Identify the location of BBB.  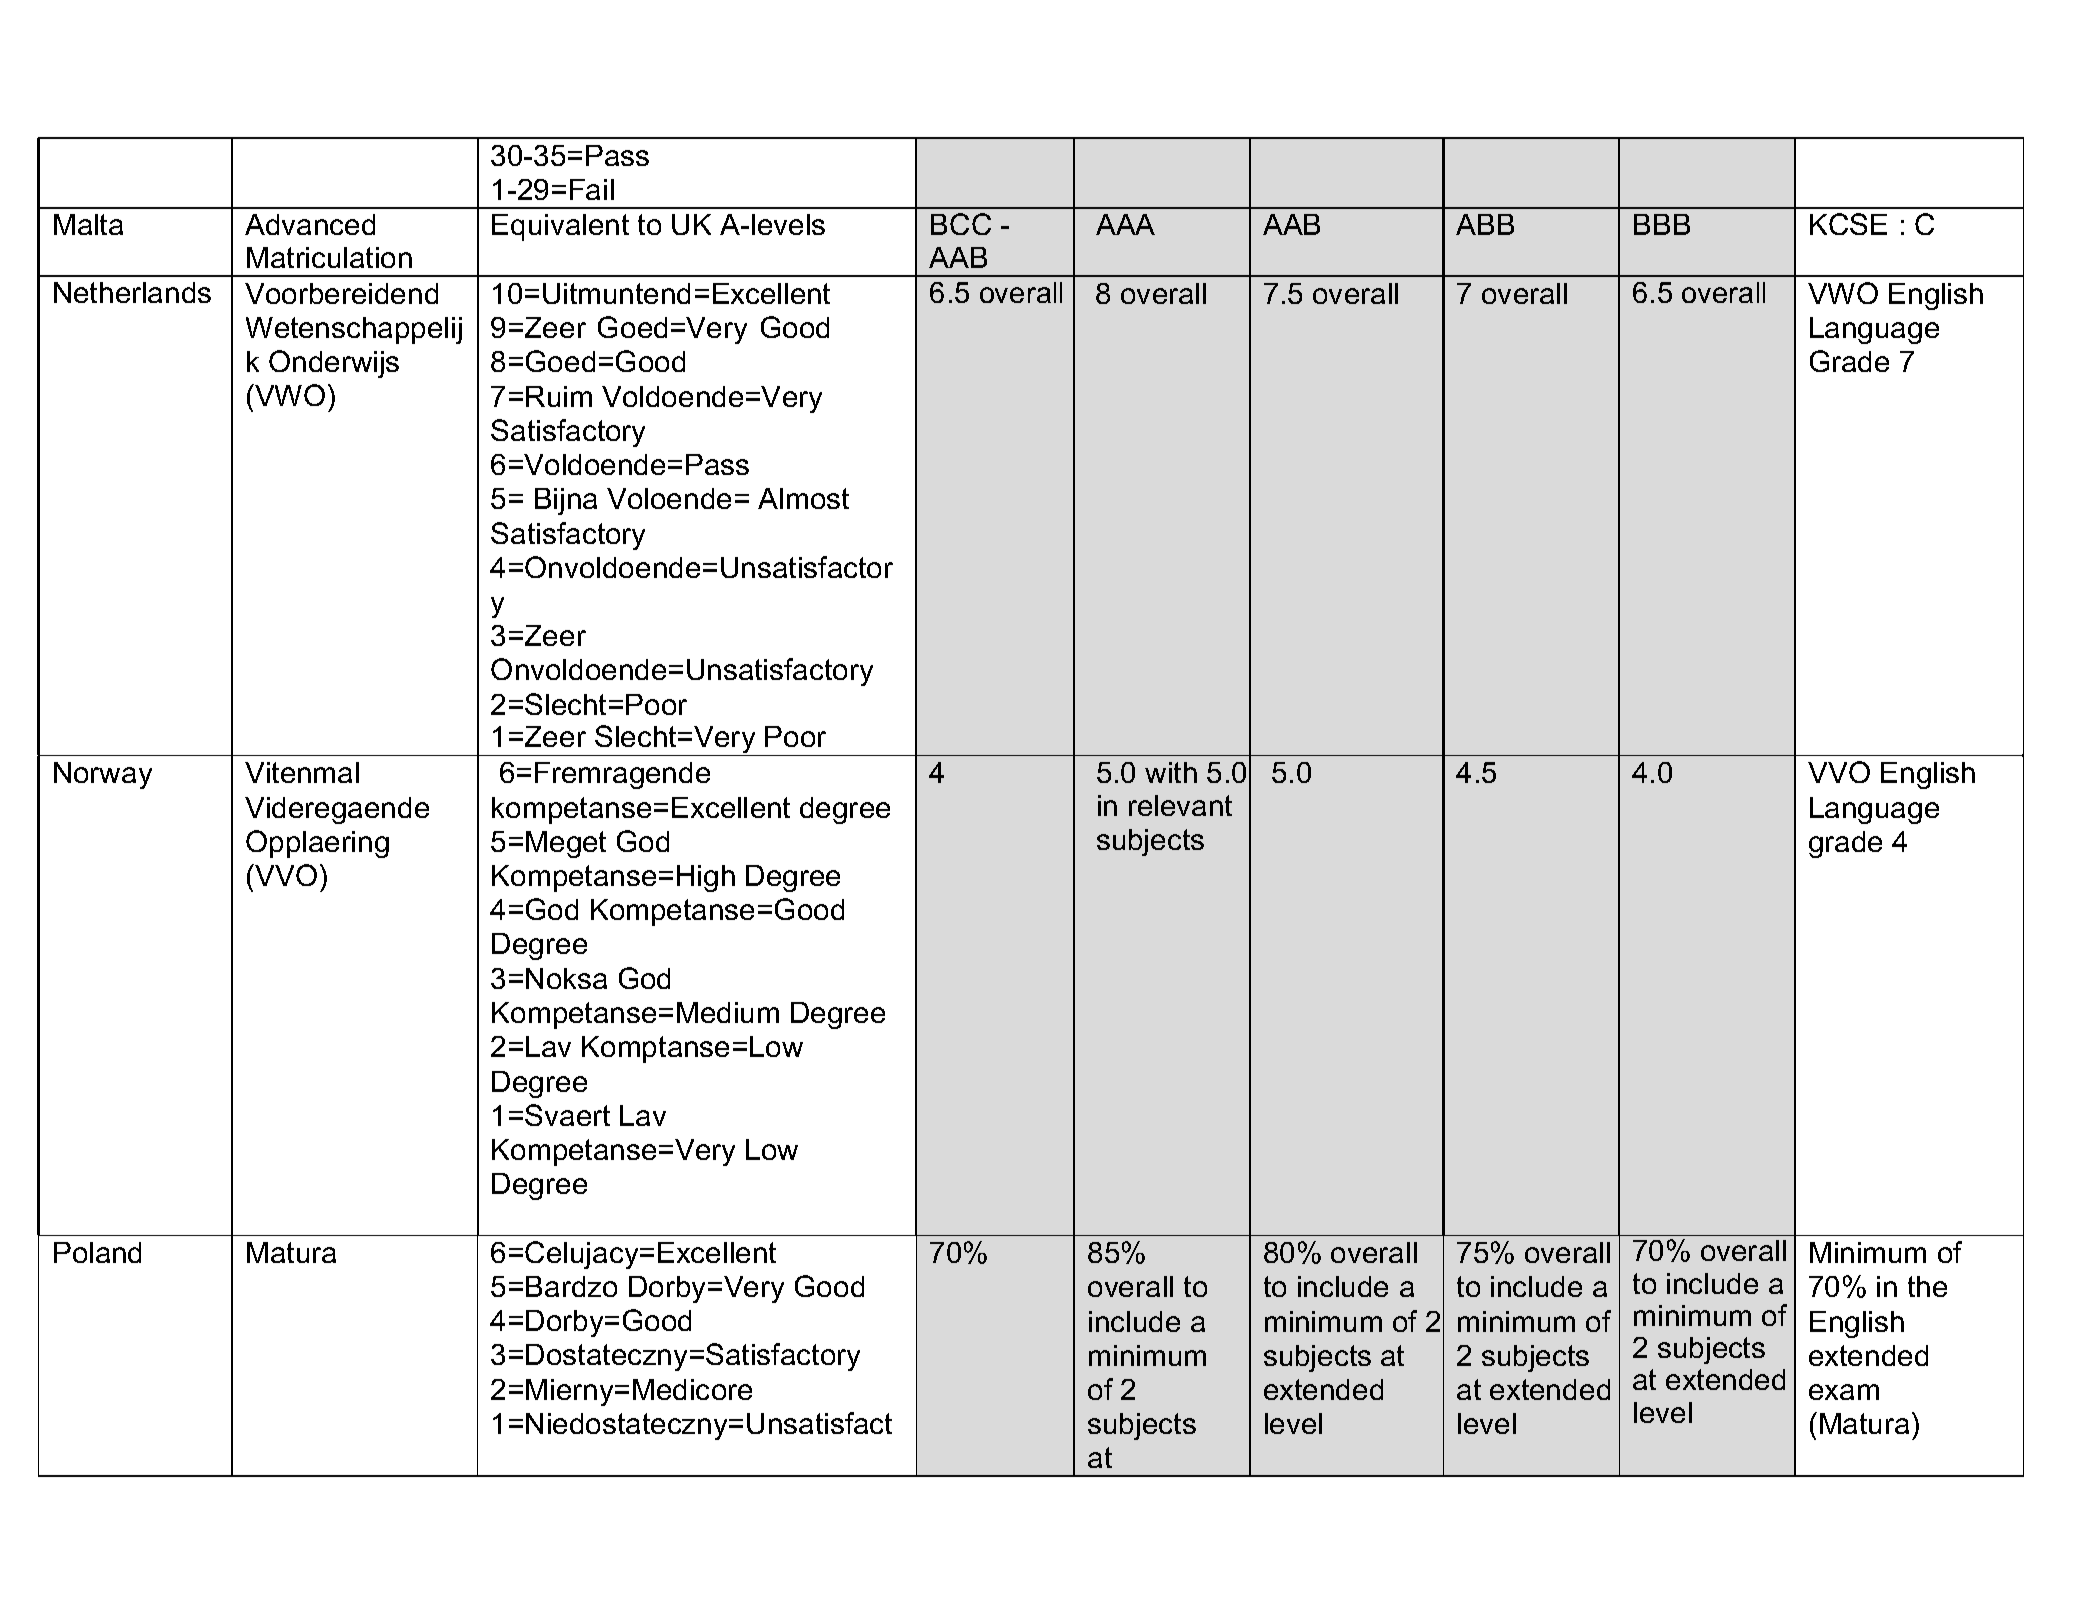
(1662, 224).
